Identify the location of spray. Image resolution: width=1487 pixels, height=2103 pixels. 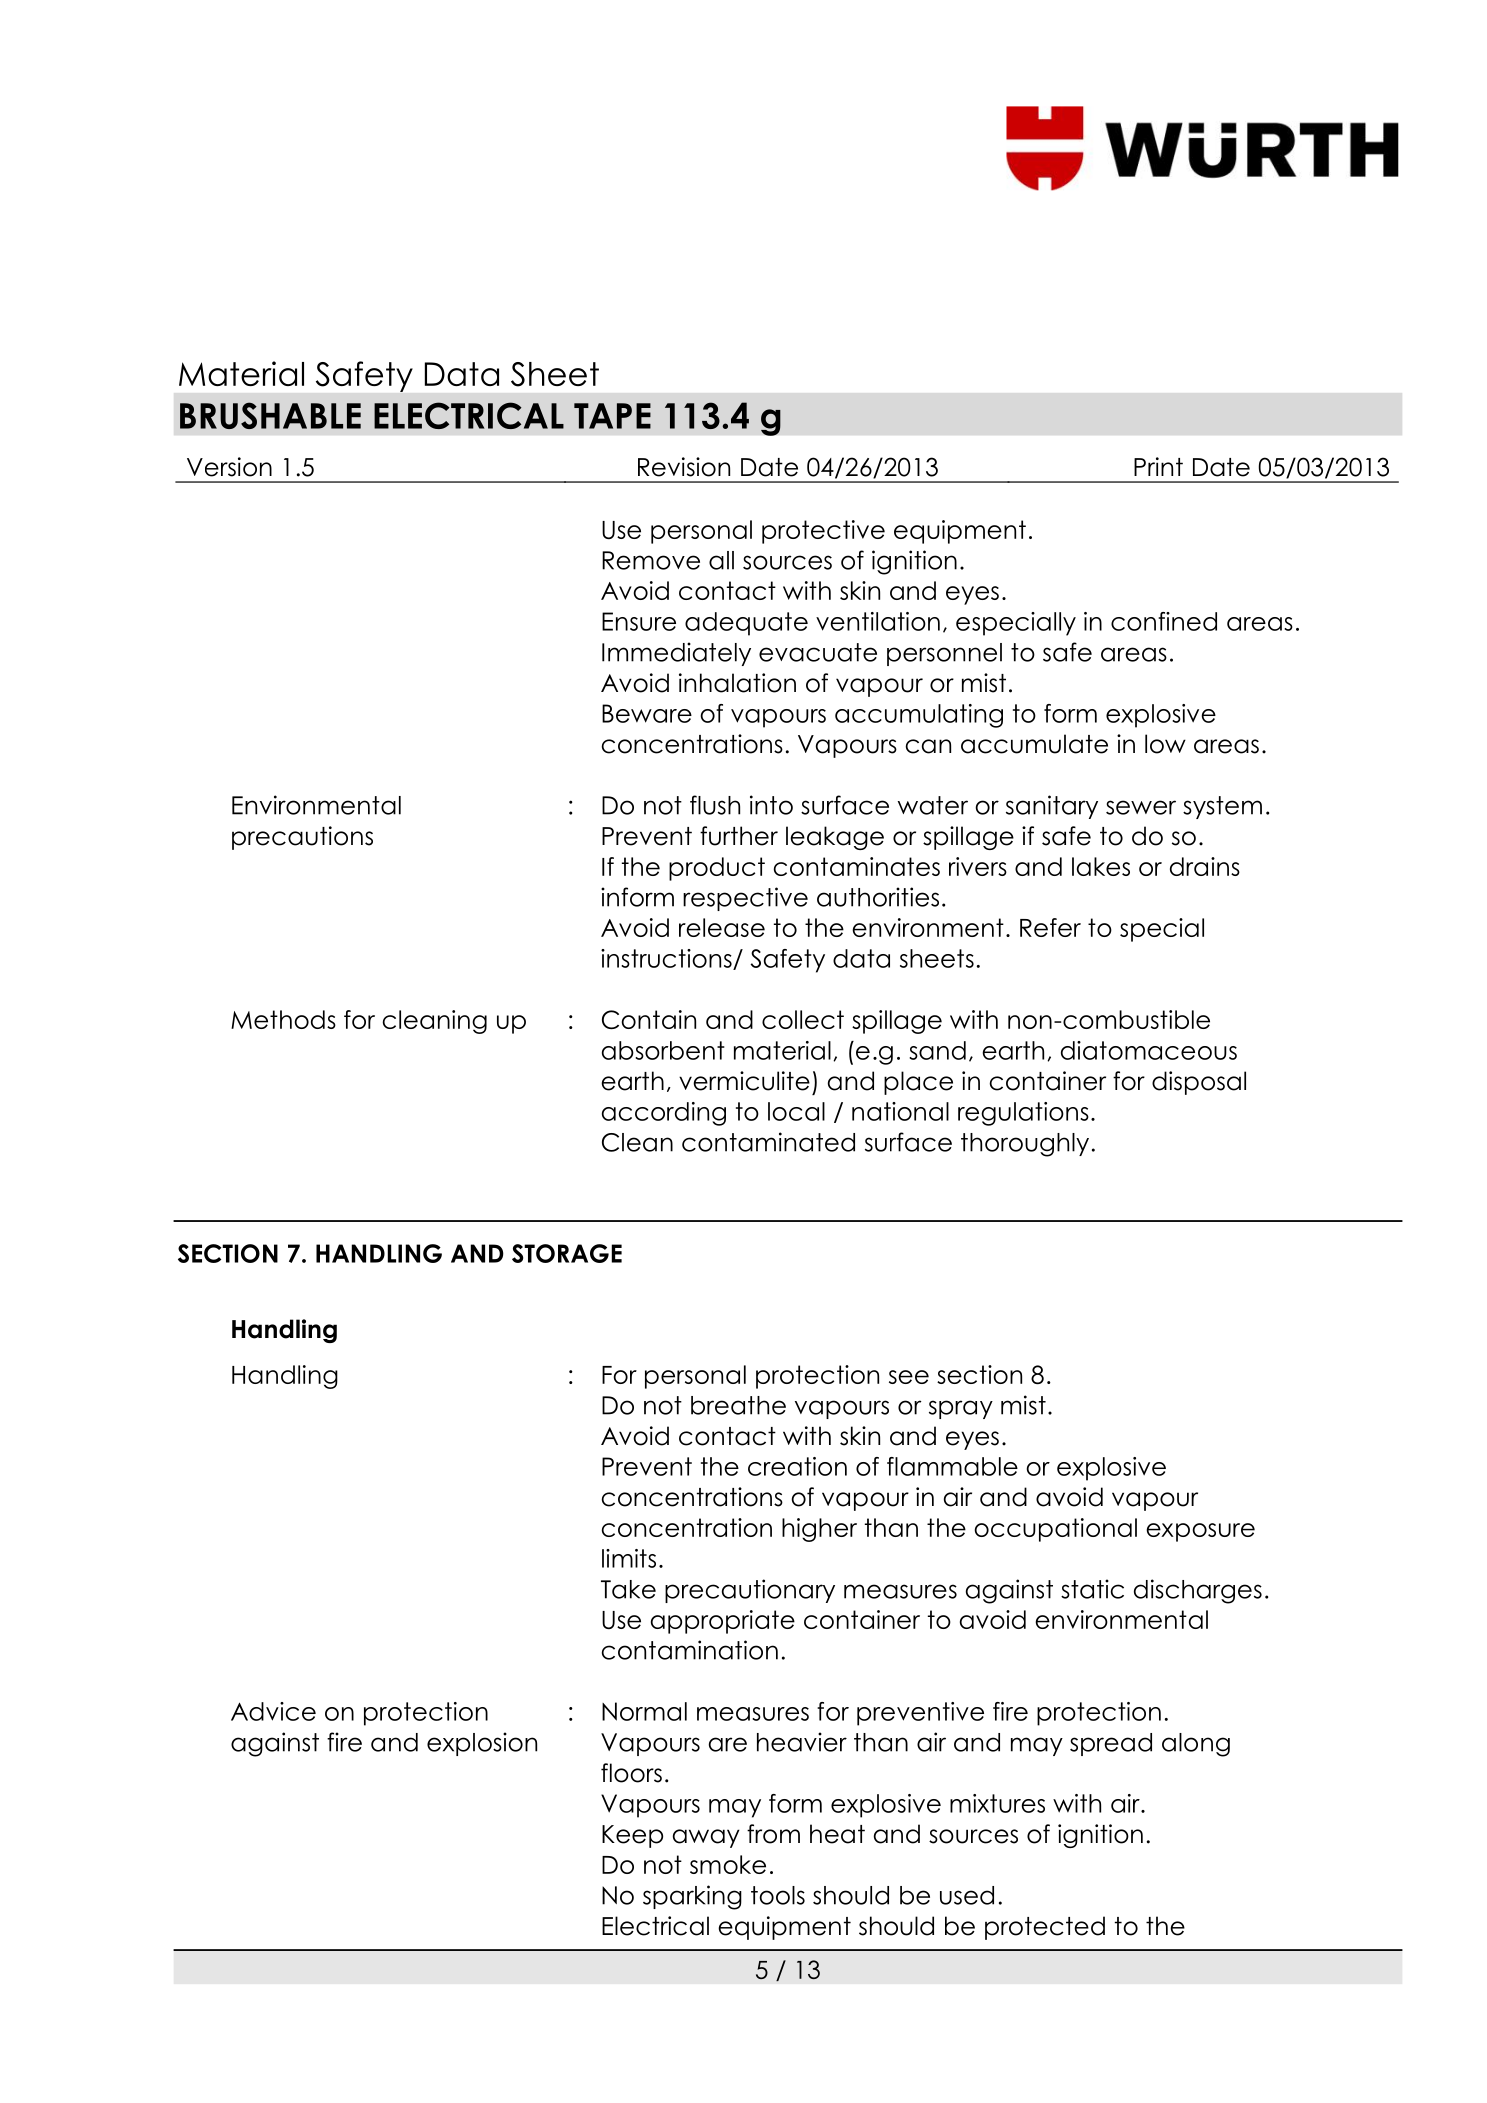
(961, 1409).
